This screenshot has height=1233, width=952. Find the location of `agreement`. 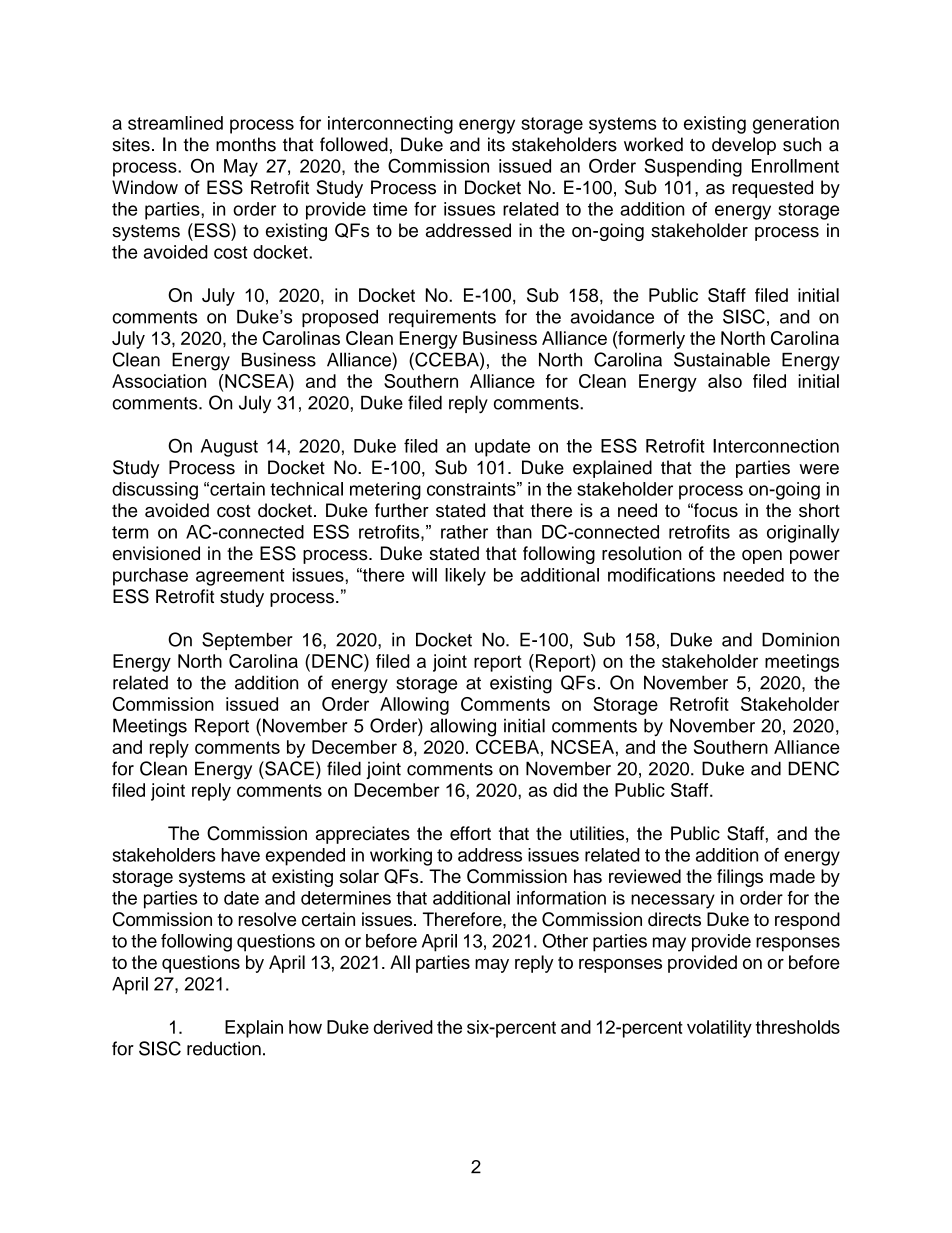

agreement is located at coordinates (240, 577).
